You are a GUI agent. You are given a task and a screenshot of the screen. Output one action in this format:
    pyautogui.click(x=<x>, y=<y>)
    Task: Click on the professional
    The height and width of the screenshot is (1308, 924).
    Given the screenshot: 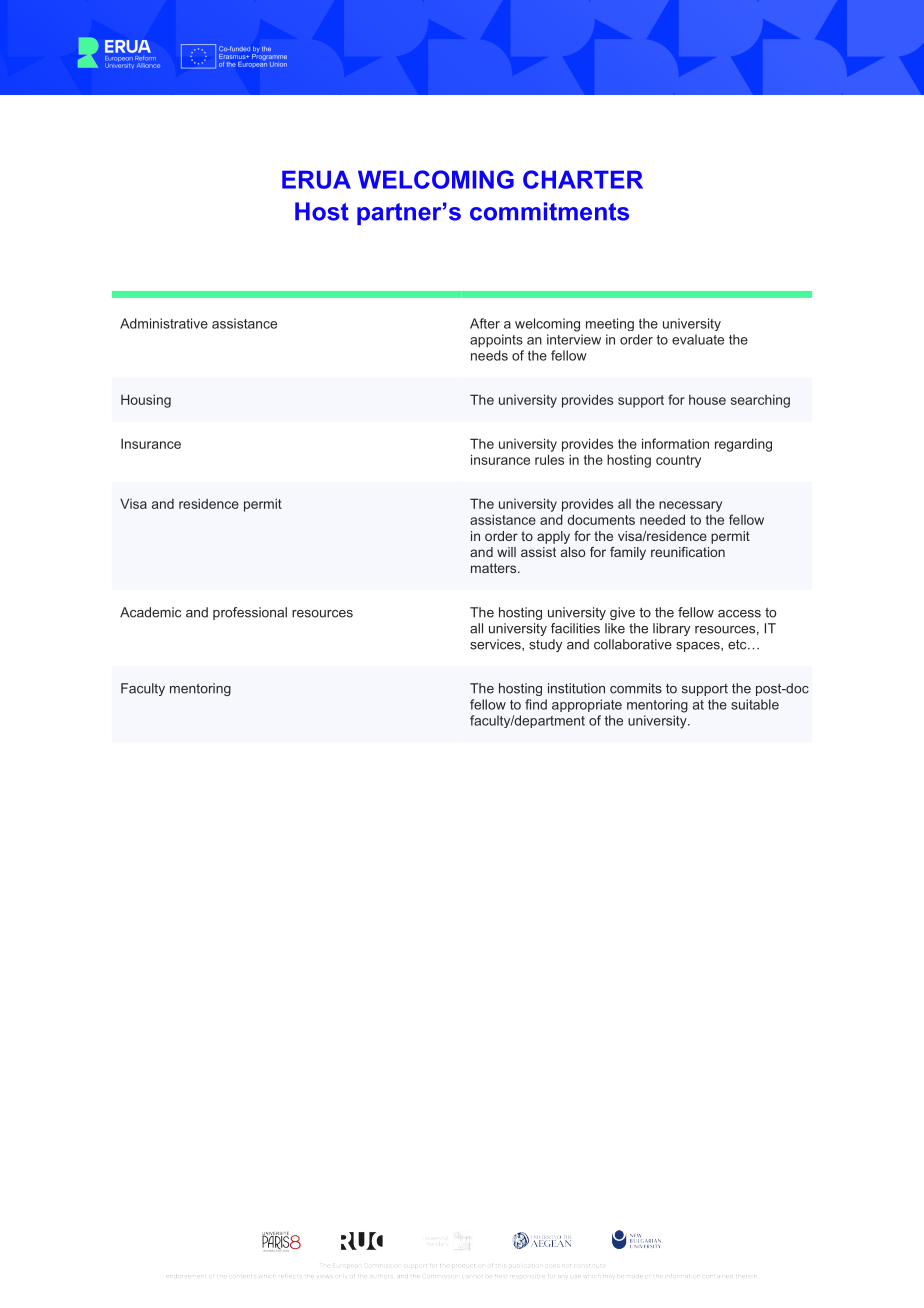 What is the action you would take?
    pyautogui.click(x=250, y=613)
